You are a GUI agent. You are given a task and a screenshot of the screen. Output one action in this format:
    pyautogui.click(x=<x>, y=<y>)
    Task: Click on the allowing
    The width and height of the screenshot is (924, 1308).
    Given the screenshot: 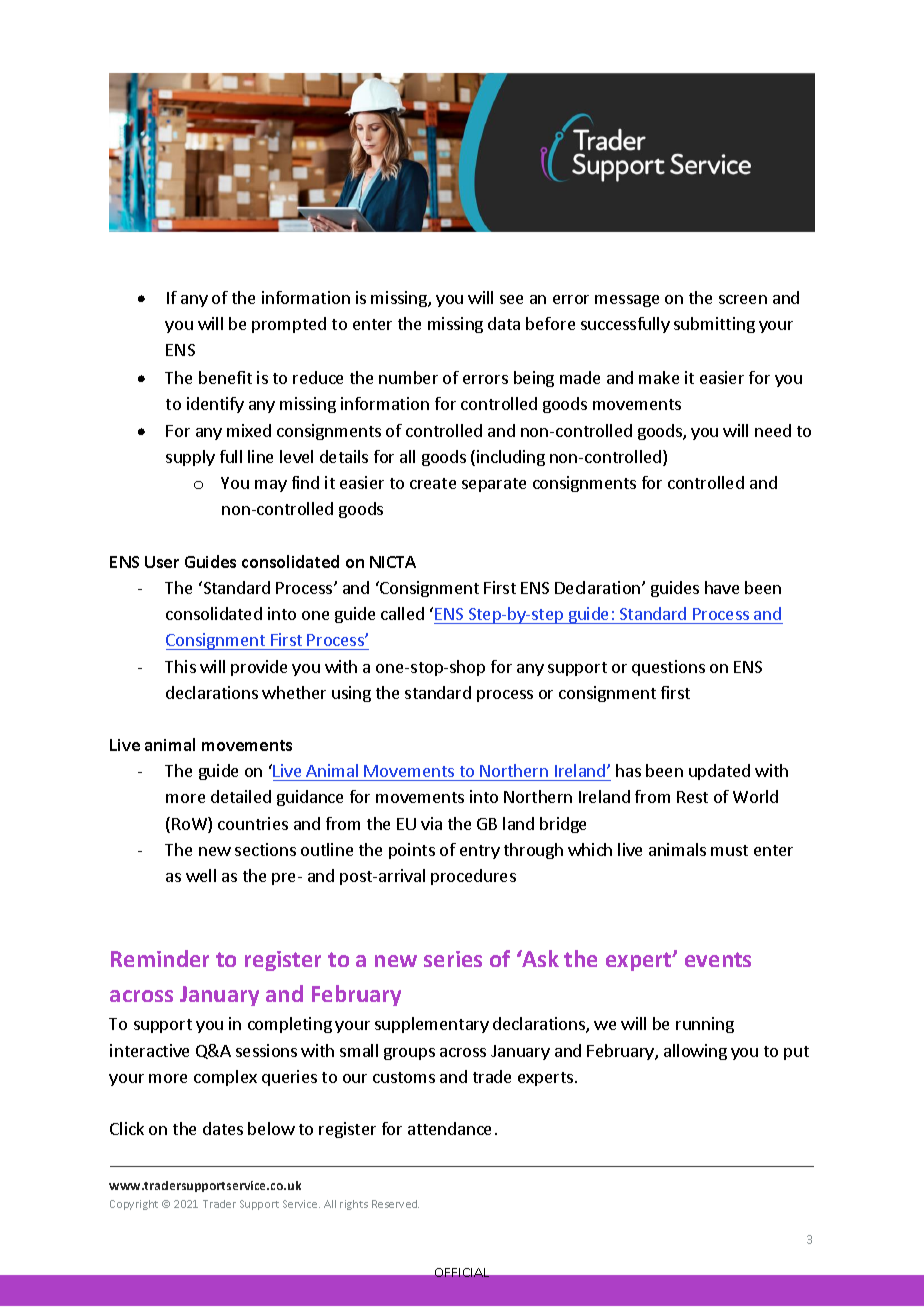 What is the action you would take?
    pyautogui.click(x=695, y=1052)
